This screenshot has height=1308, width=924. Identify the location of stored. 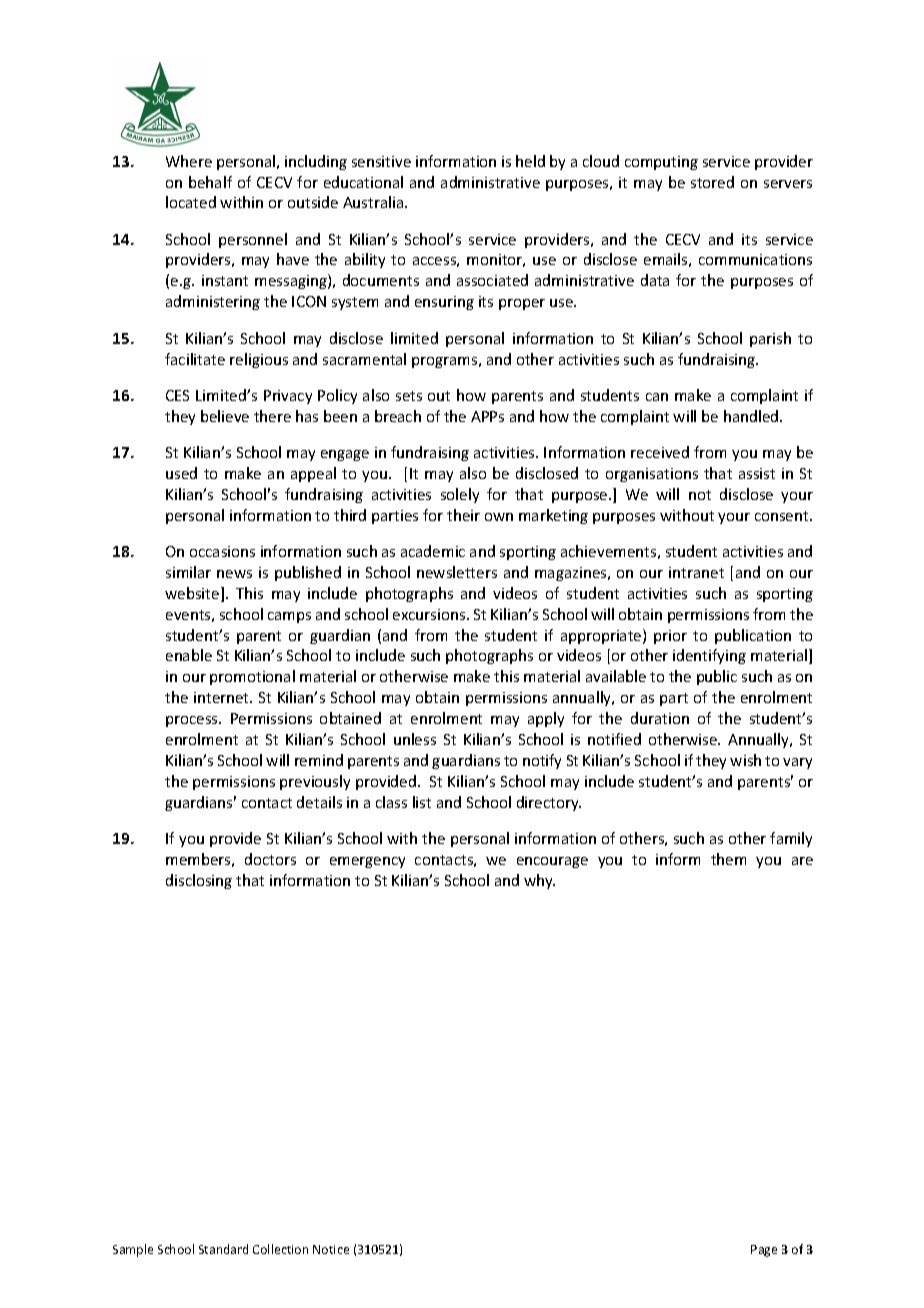
(712, 182).
